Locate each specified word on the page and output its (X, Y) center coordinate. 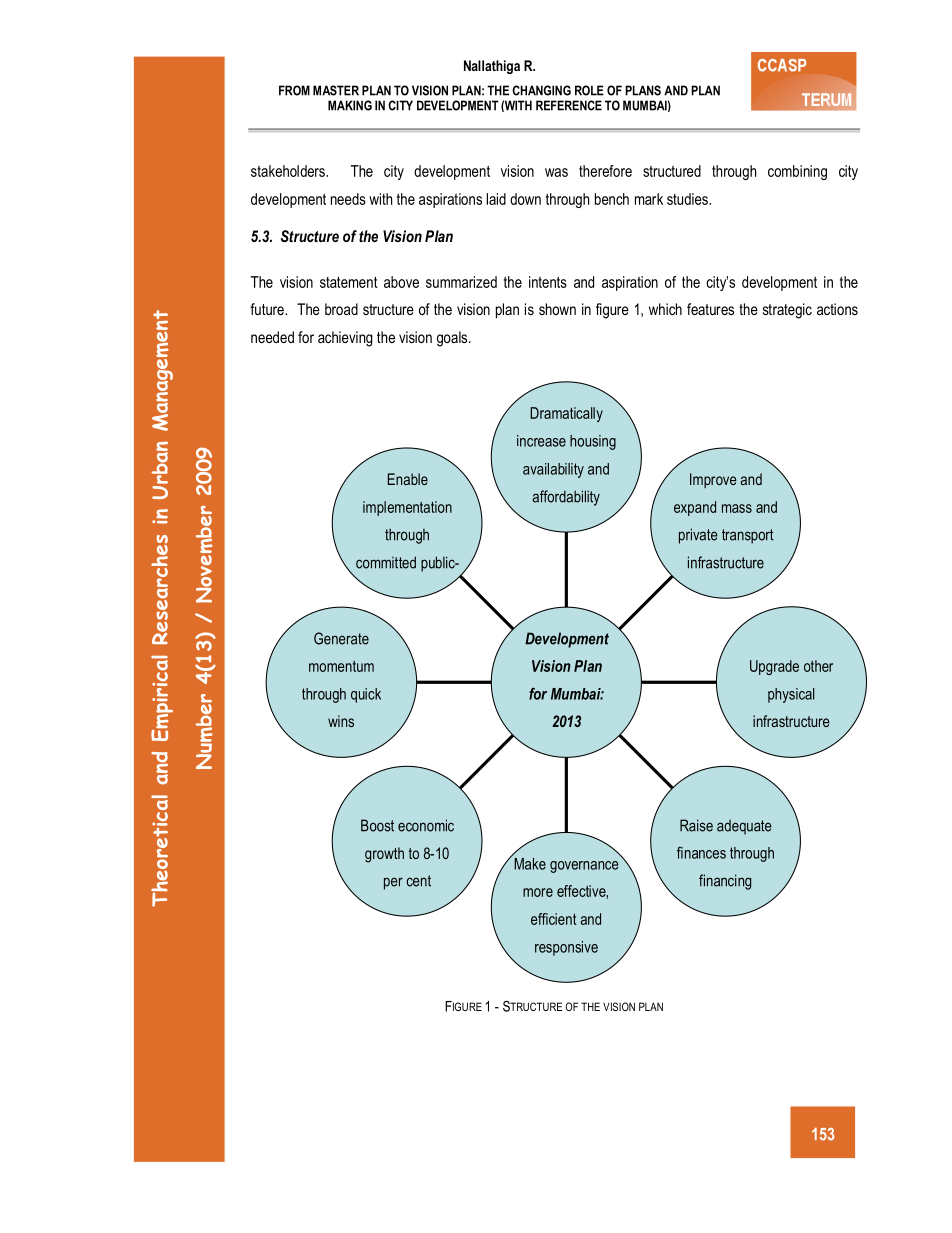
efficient (554, 919)
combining (797, 172)
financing (725, 882)
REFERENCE (569, 105)
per (393, 883)
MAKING (350, 105)
